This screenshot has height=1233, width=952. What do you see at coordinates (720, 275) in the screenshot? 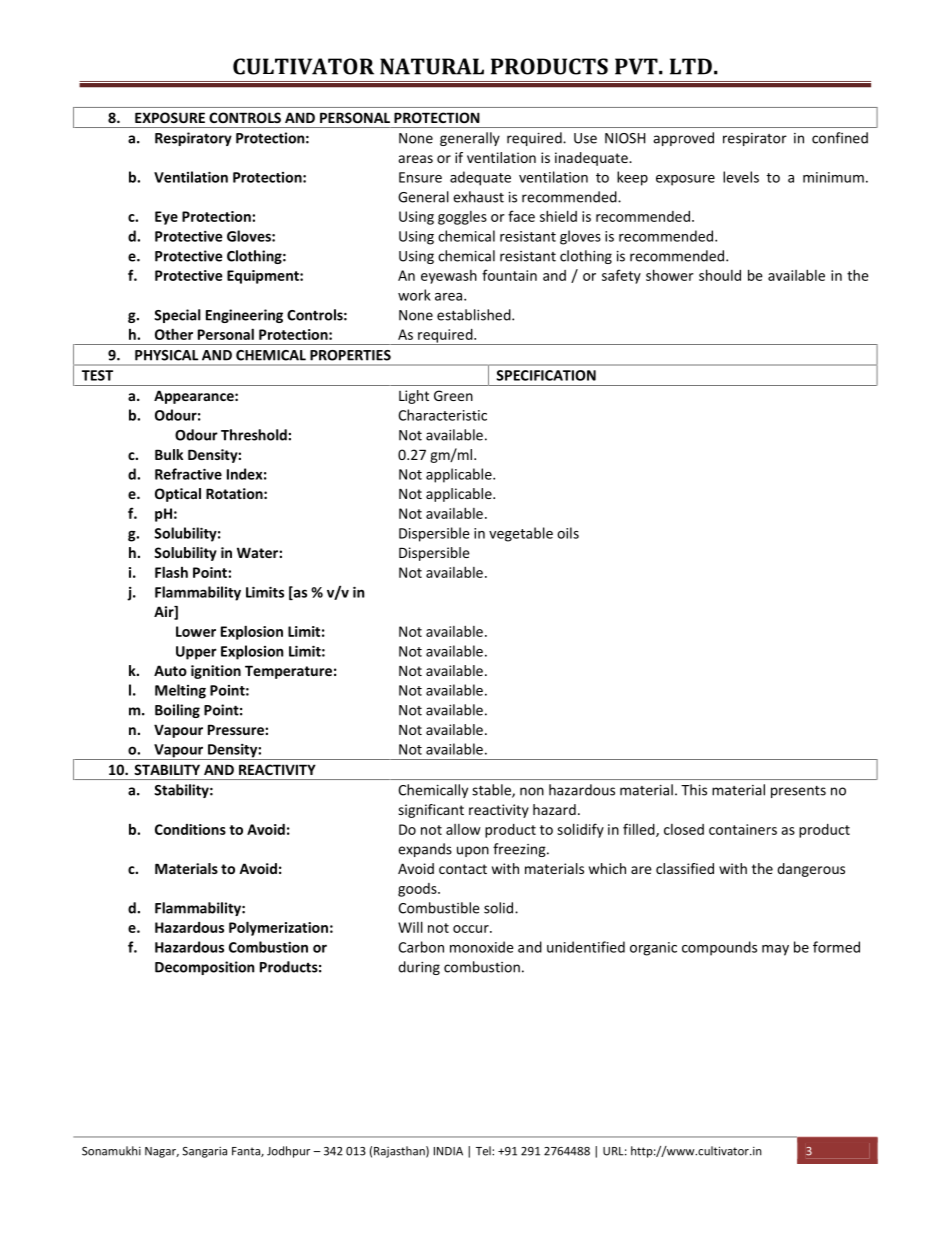
I see `should` at bounding box center [720, 275].
